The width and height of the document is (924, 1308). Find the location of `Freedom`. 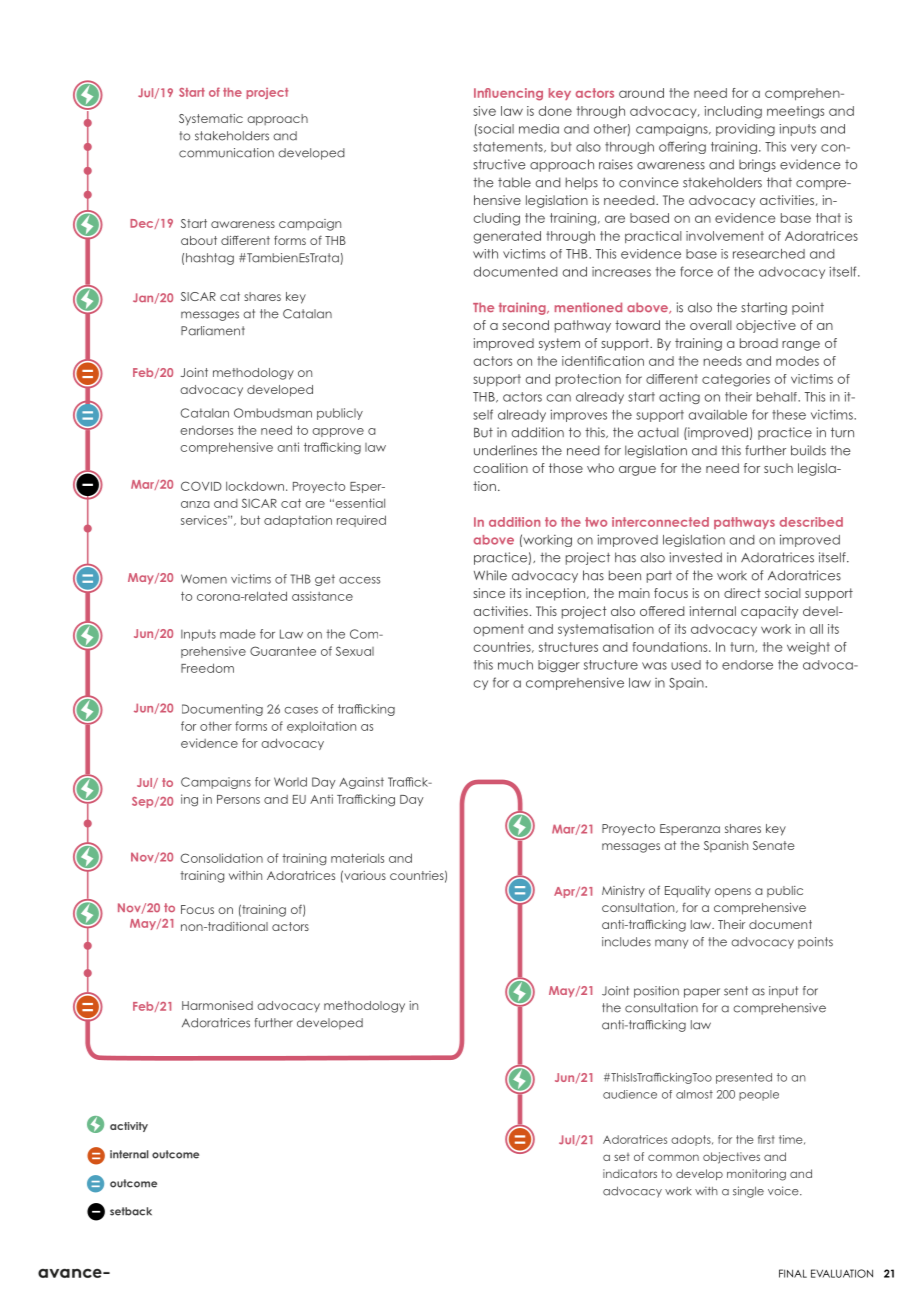

Freedom is located at coordinates (207, 668).
